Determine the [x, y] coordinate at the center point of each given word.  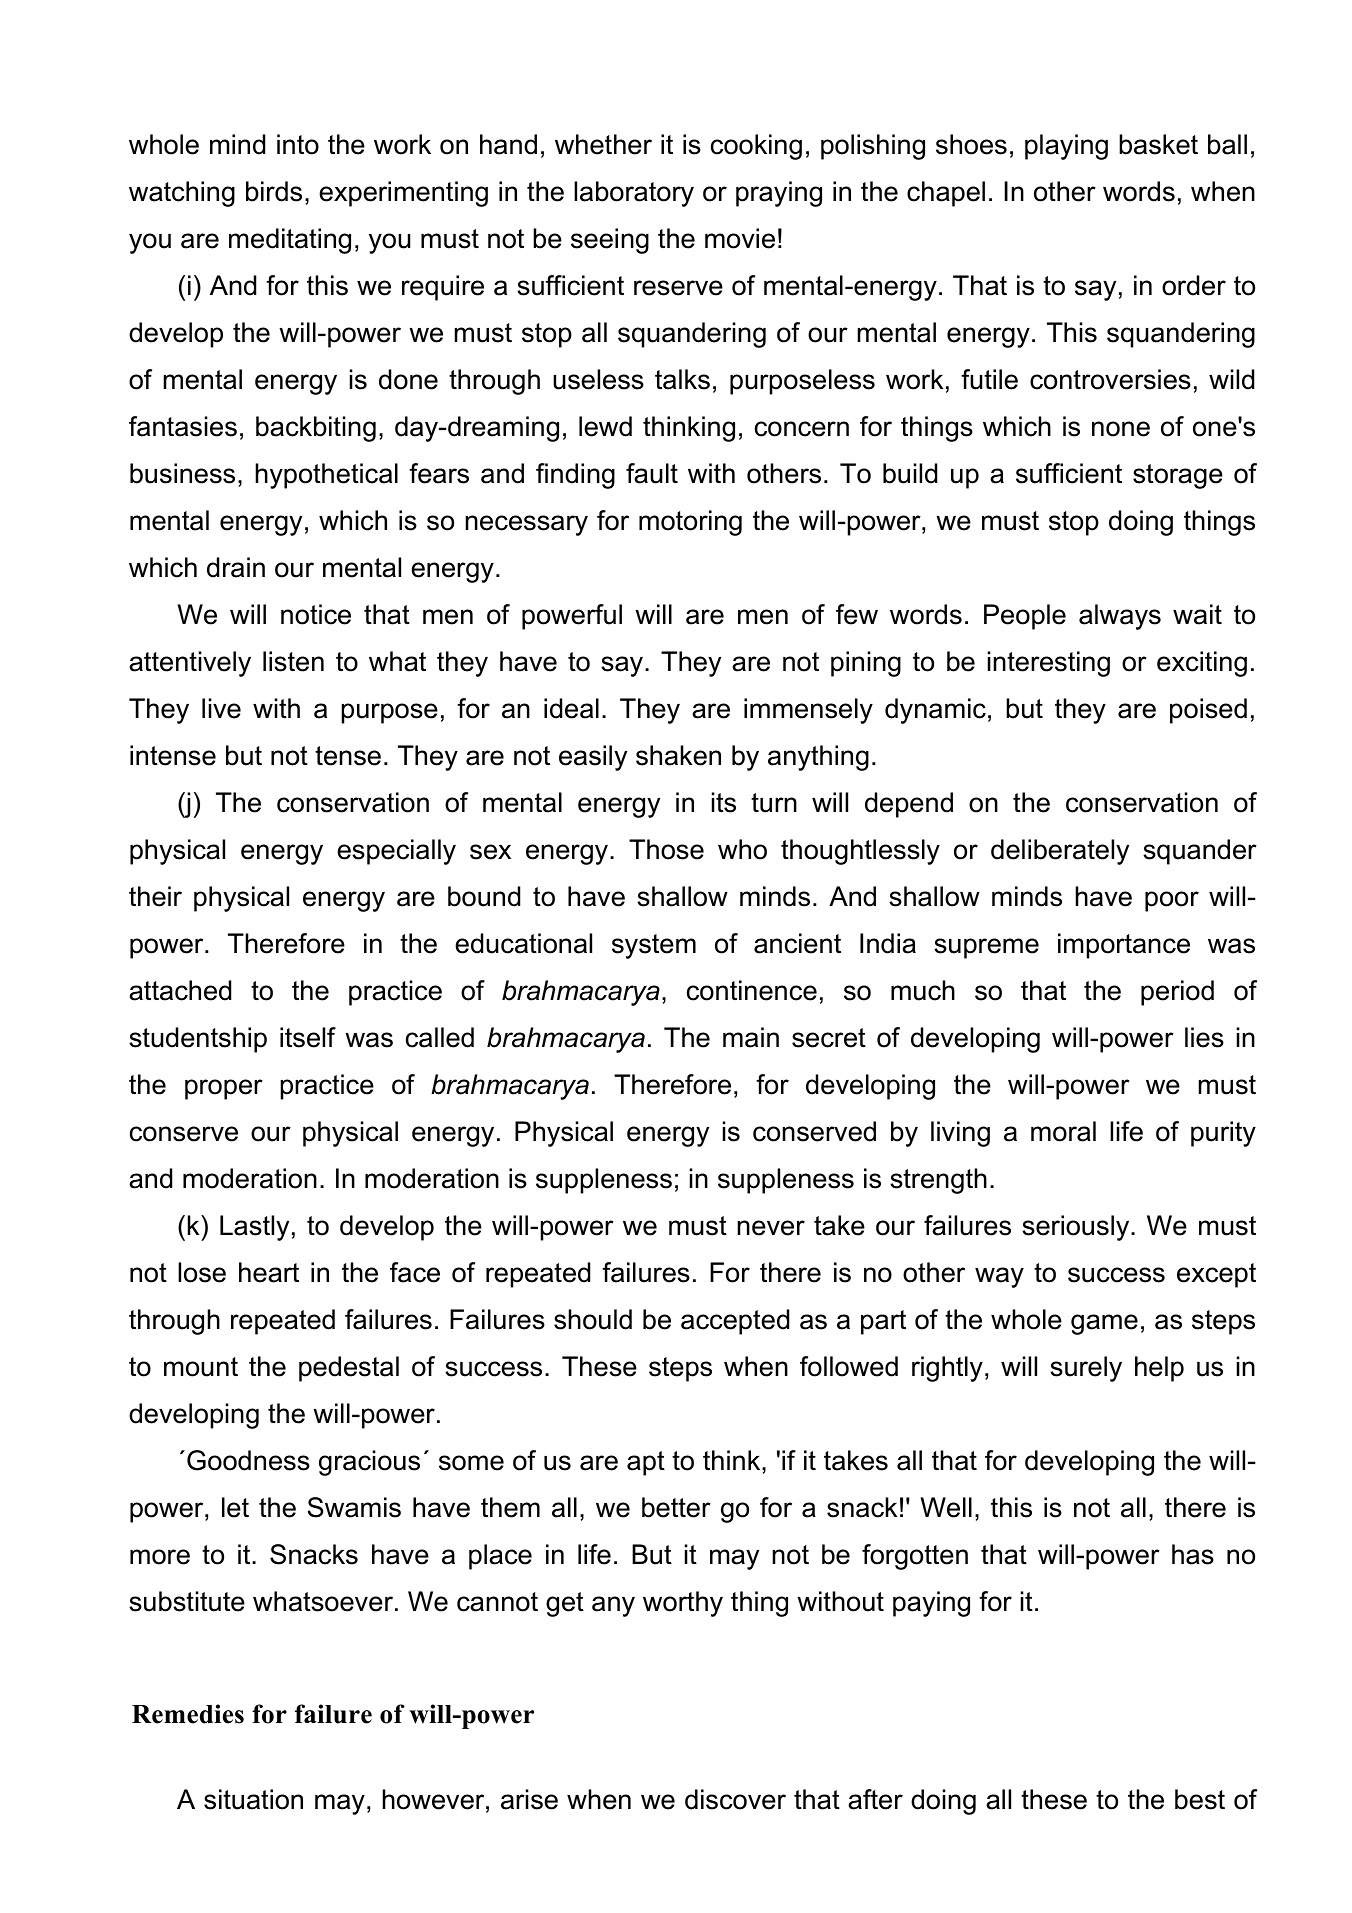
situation [253, 1799]
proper [224, 1089]
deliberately [1060, 852]
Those [666, 849]
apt [646, 1463]
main [751, 1037]
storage [1178, 476]
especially [396, 852]
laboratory [634, 194]
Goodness [248, 1460]
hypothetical [326, 476]
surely [1086, 1369]
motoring [690, 523]
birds [274, 191]
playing [1066, 147]
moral [1063, 1131]
